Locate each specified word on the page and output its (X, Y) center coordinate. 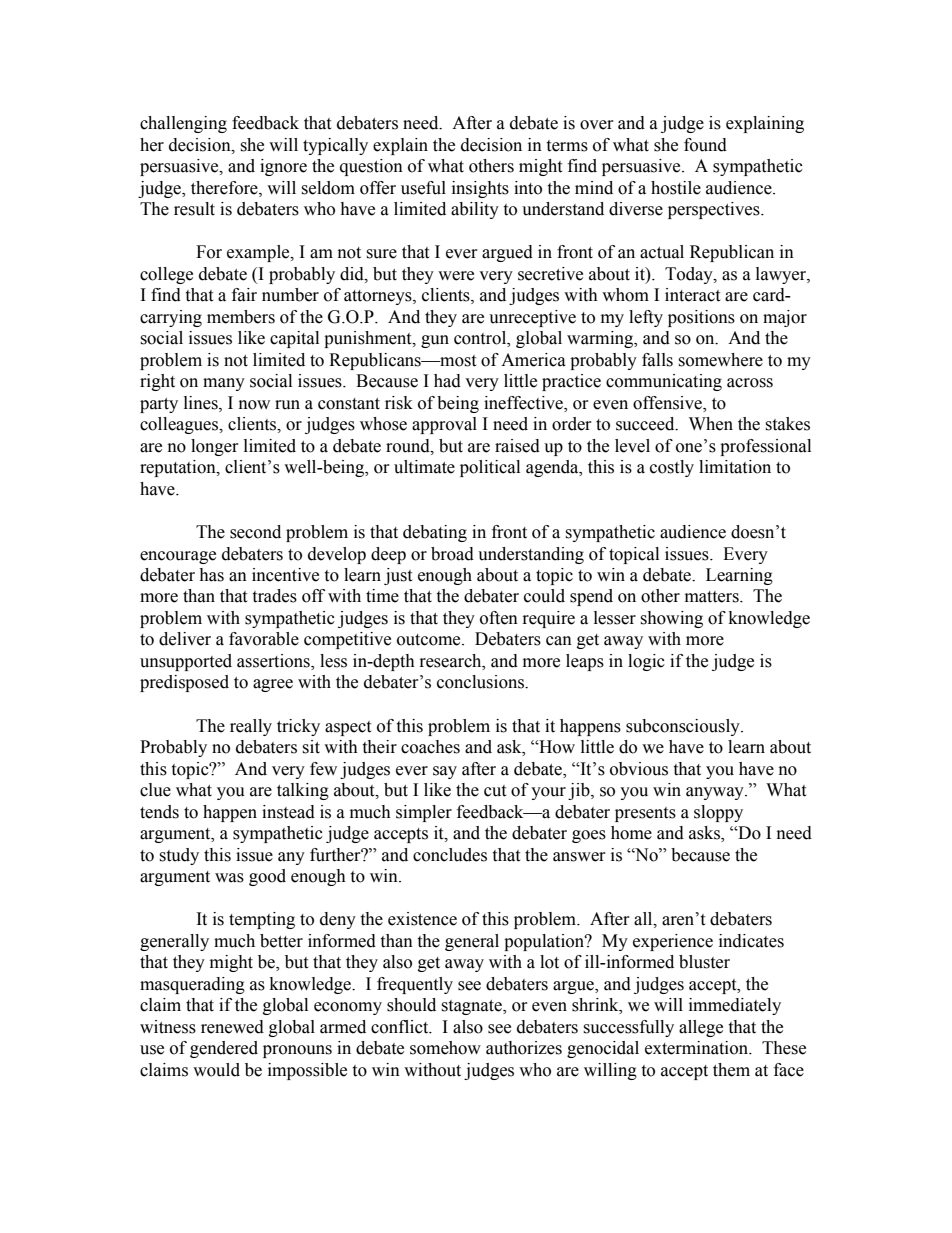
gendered (224, 1049)
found (705, 145)
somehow (445, 1048)
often (499, 618)
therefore (225, 188)
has (211, 575)
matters (713, 597)
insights (480, 189)
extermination (697, 1048)
